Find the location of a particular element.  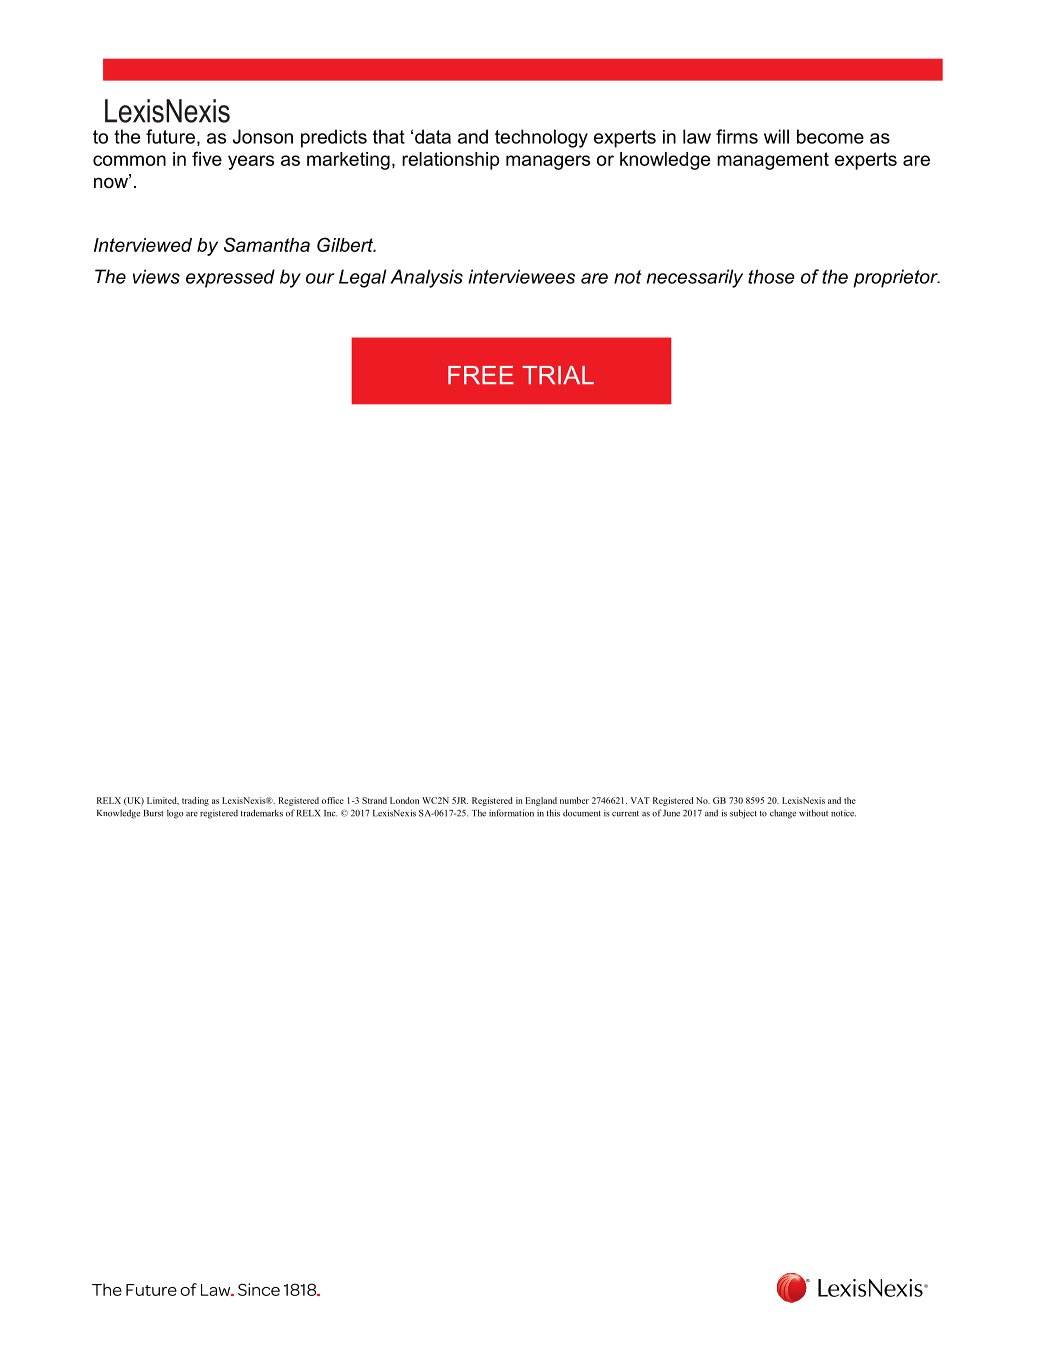

TRIAL is located at coordinates (558, 375).
